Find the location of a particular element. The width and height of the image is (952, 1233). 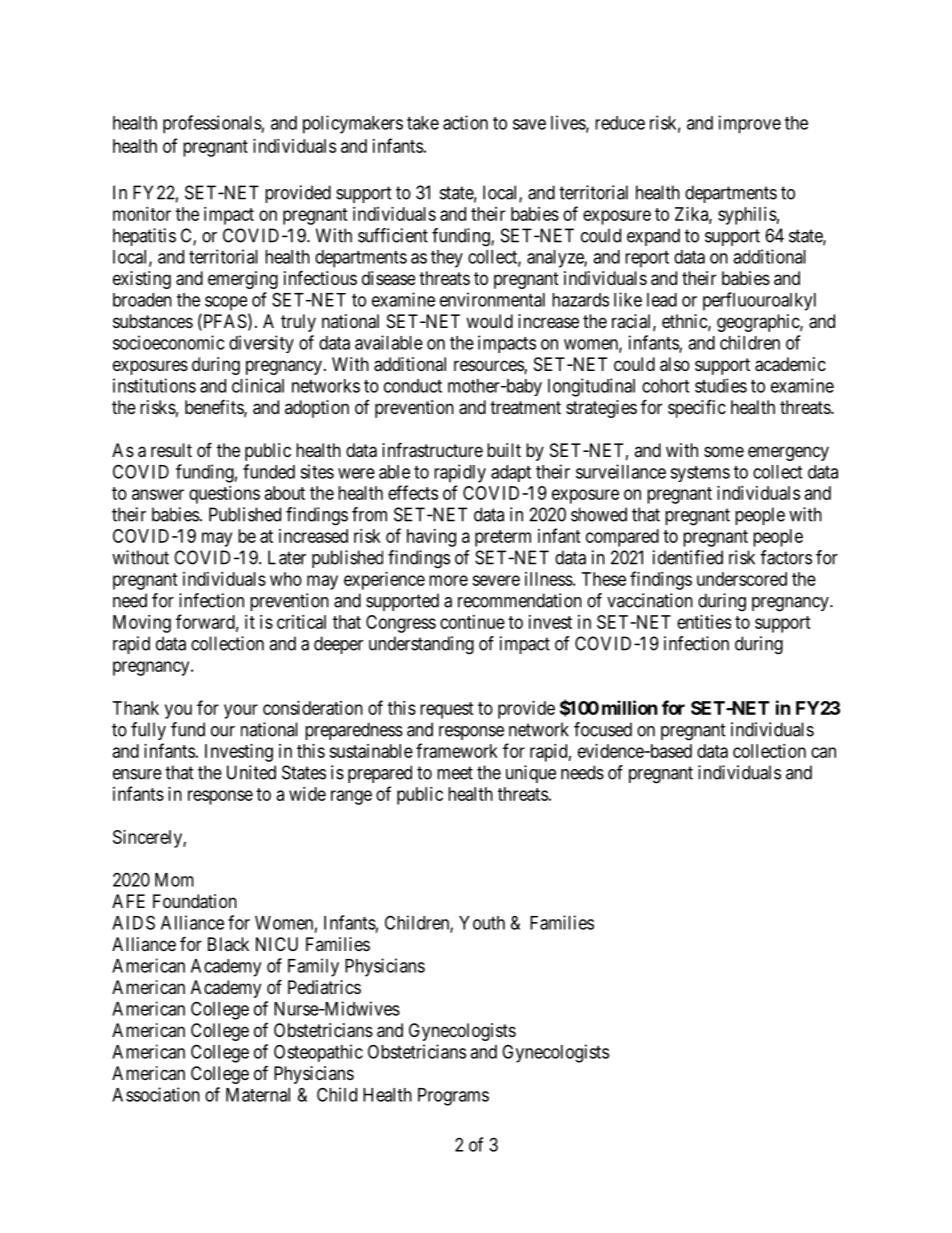

Youth is located at coordinates (482, 923).
